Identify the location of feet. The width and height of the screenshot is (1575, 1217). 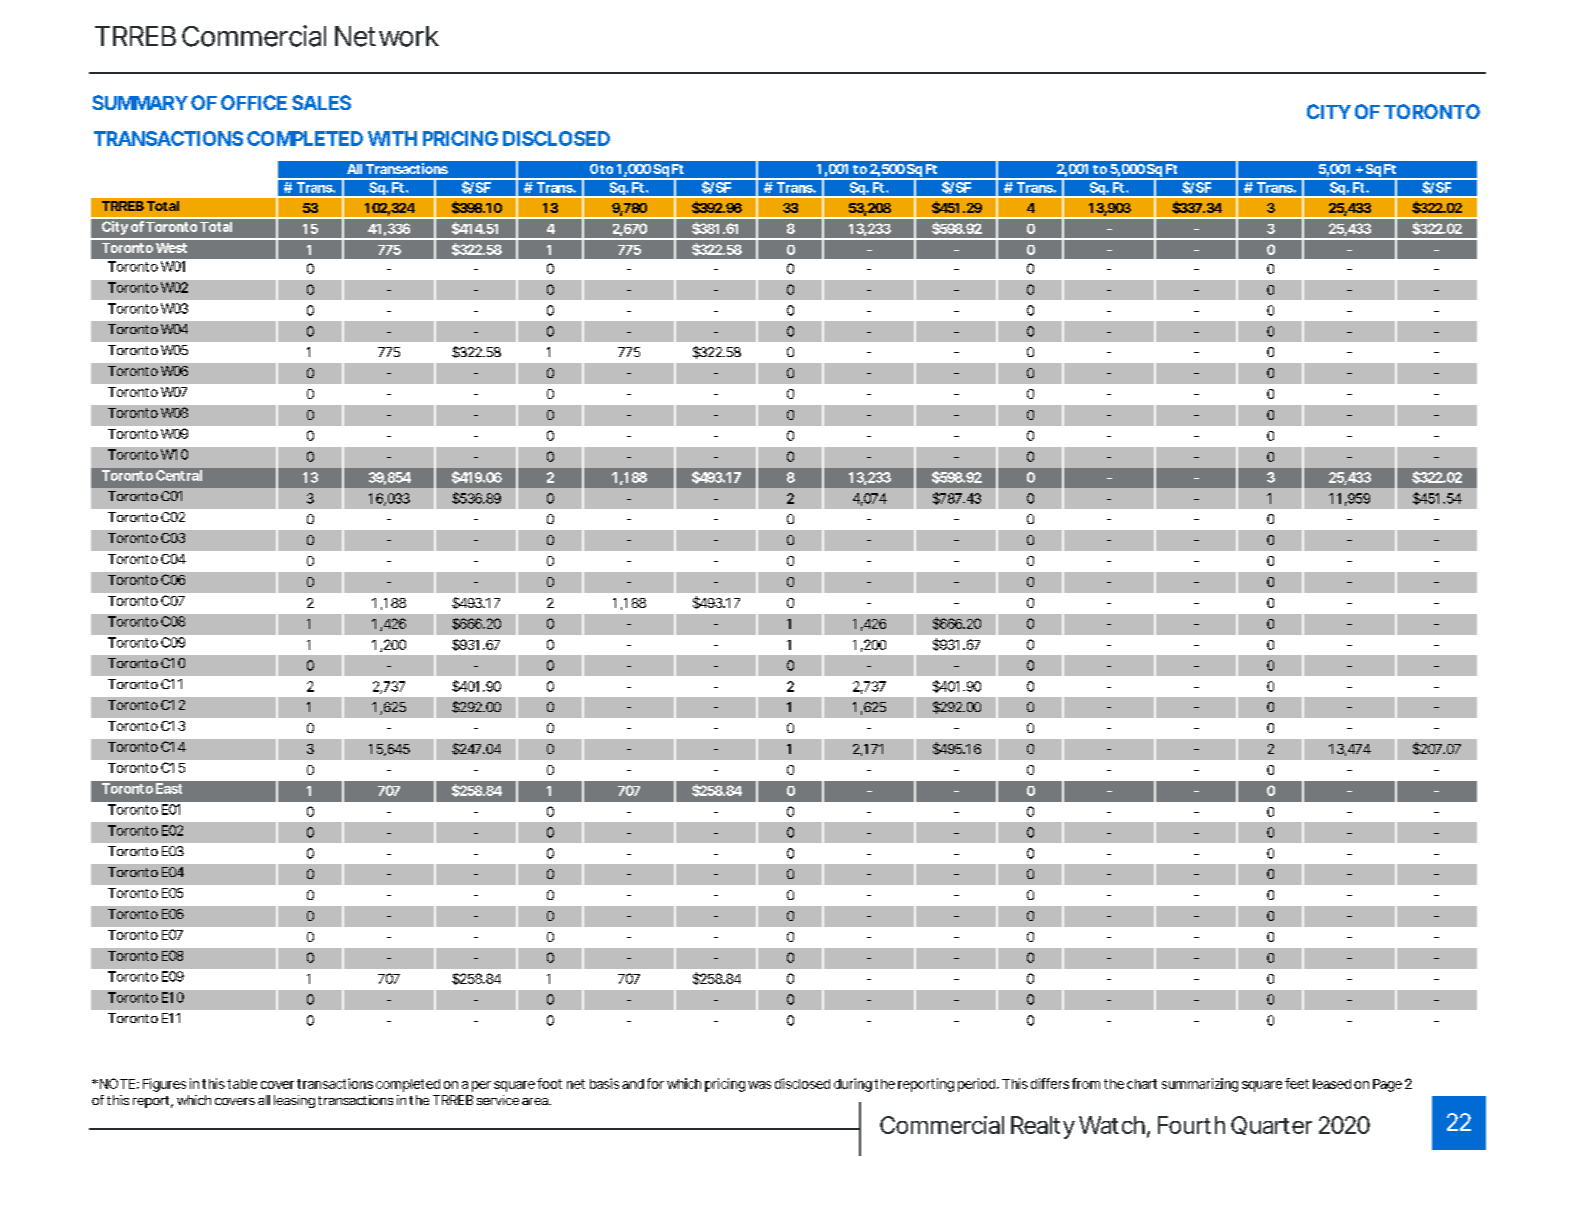
(1297, 1083).
